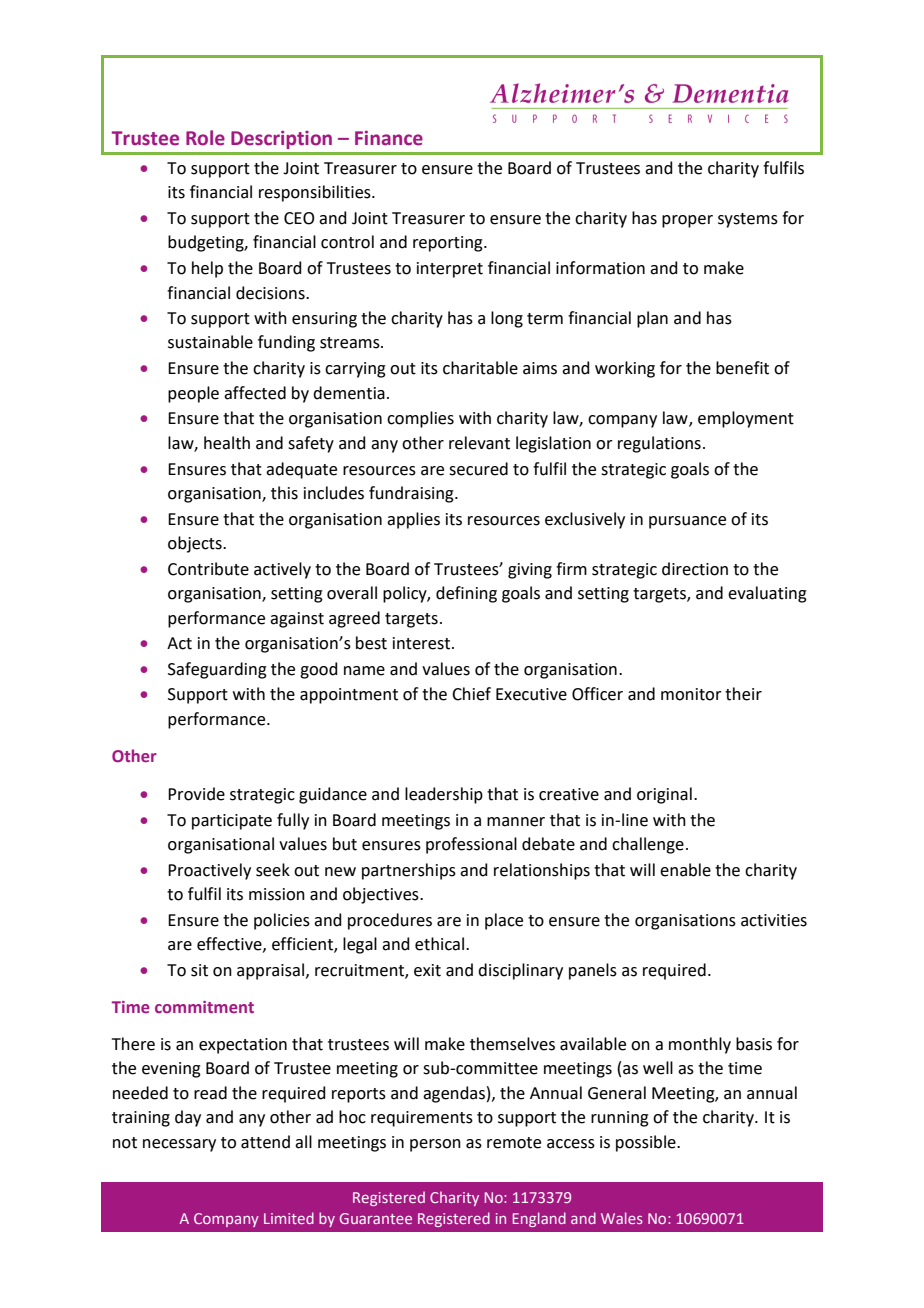 The height and width of the screenshot is (1308, 924). Describe the element at coordinates (471, 845) in the screenshot. I see `professional` at that location.
